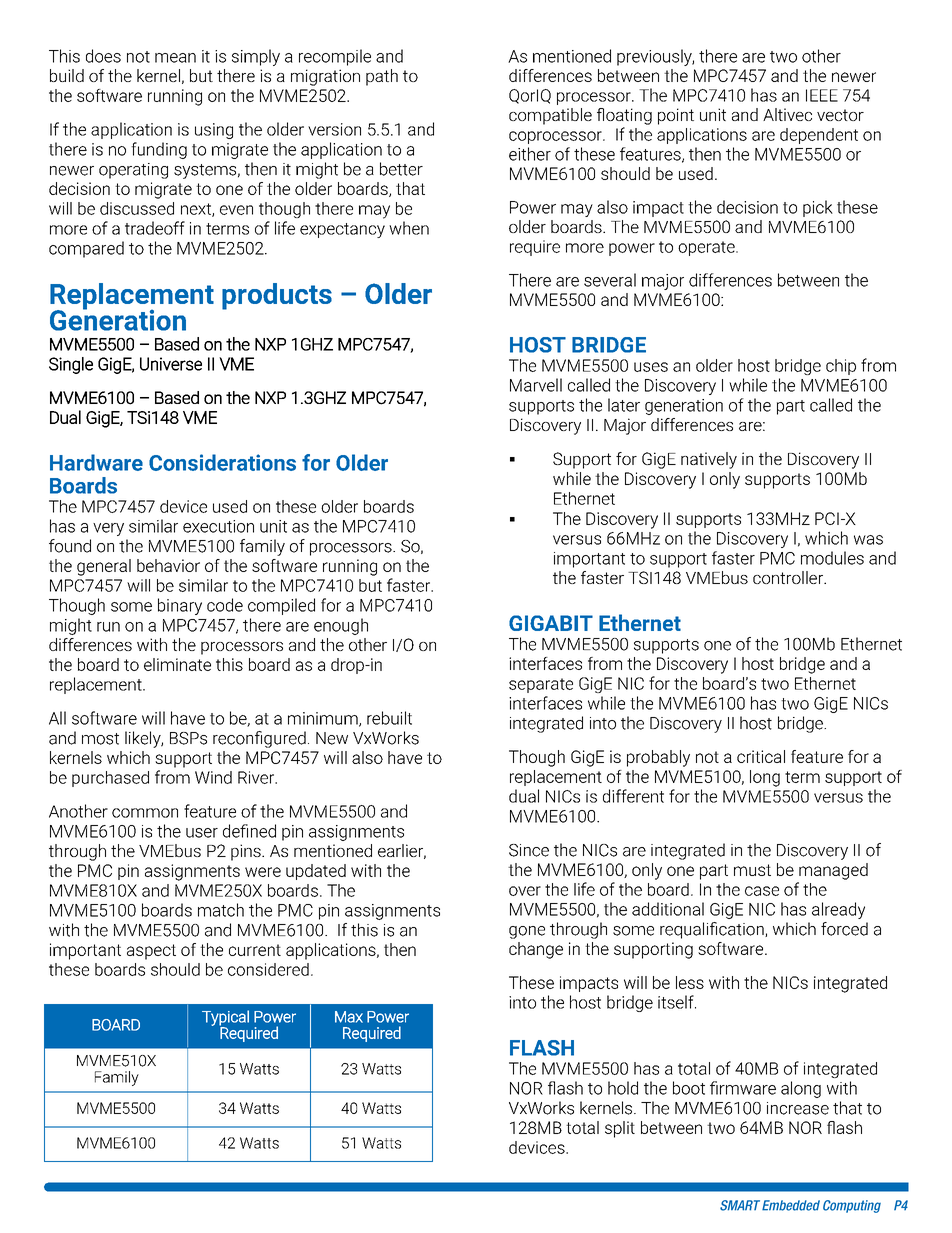 The width and height of the screenshot is (952, 1233). I want to click on Altivec, so click(787, 114).
